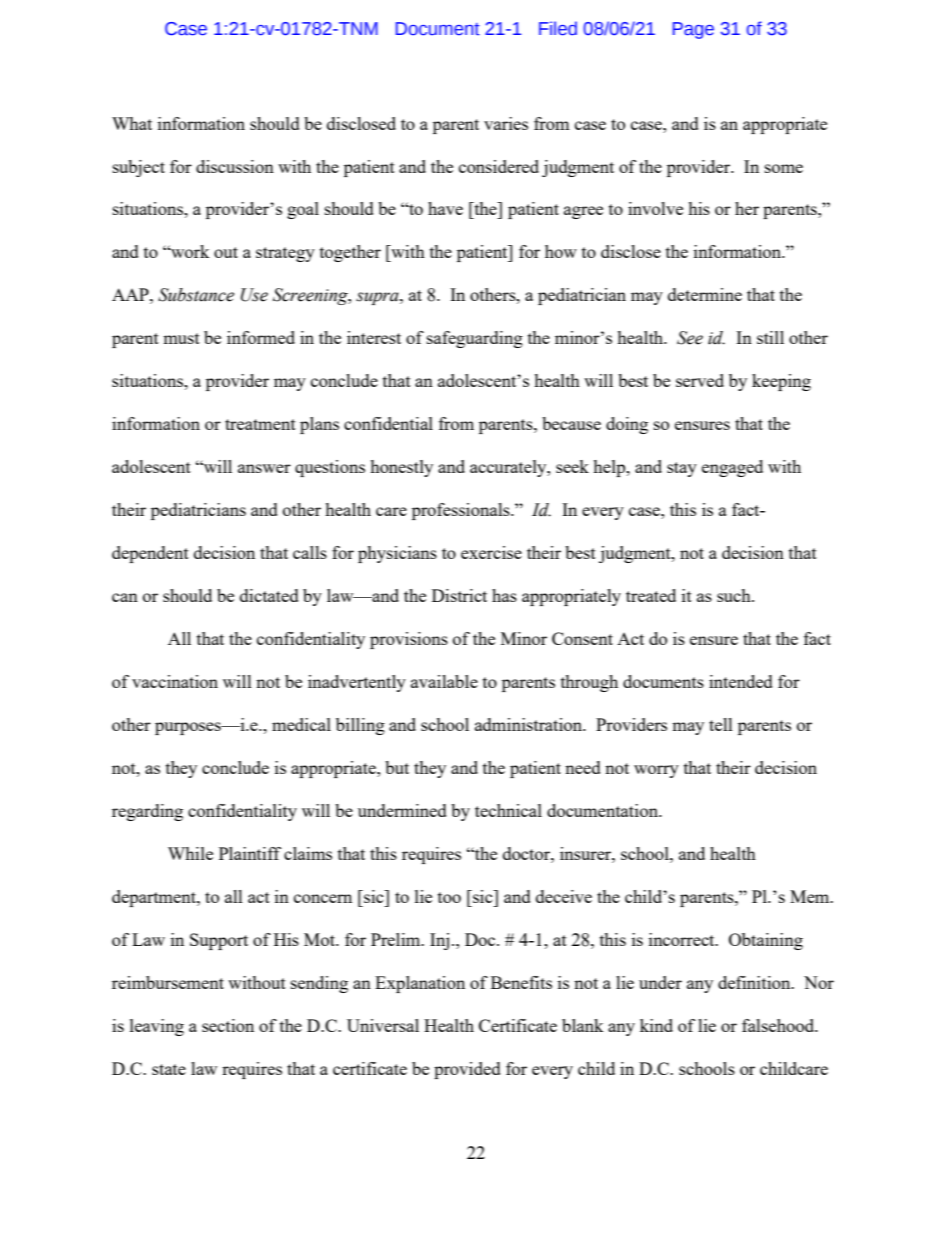 The image size is (952, 1233). Describe the element at coordinates (693, 30) in the screenshot. I see `Page` at that location.
